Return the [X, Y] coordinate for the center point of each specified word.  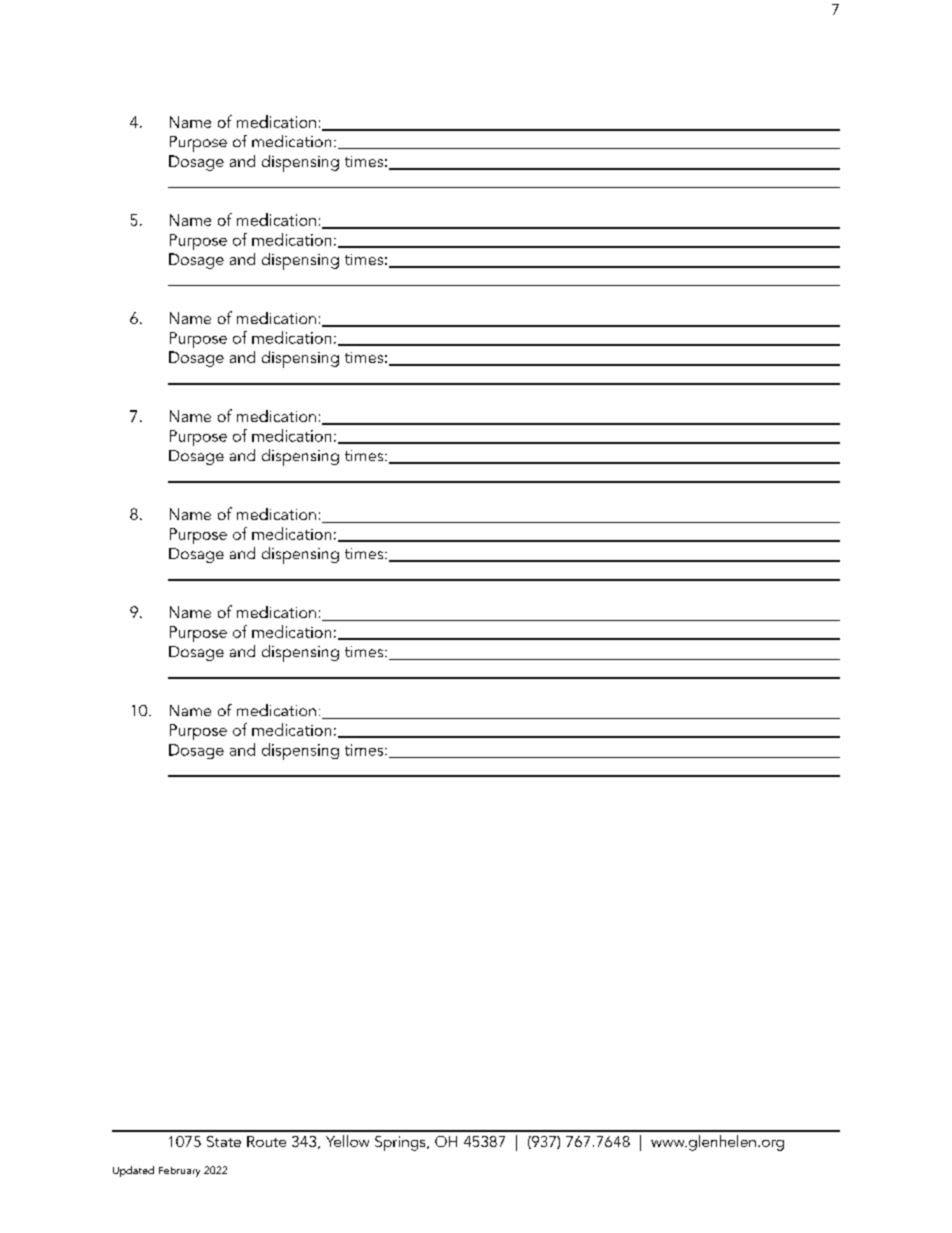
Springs [401, 1143]
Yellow [347, 1141]
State [224, 1141]
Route [266, 1141]
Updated [133, 1171]
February [179, 1172]
